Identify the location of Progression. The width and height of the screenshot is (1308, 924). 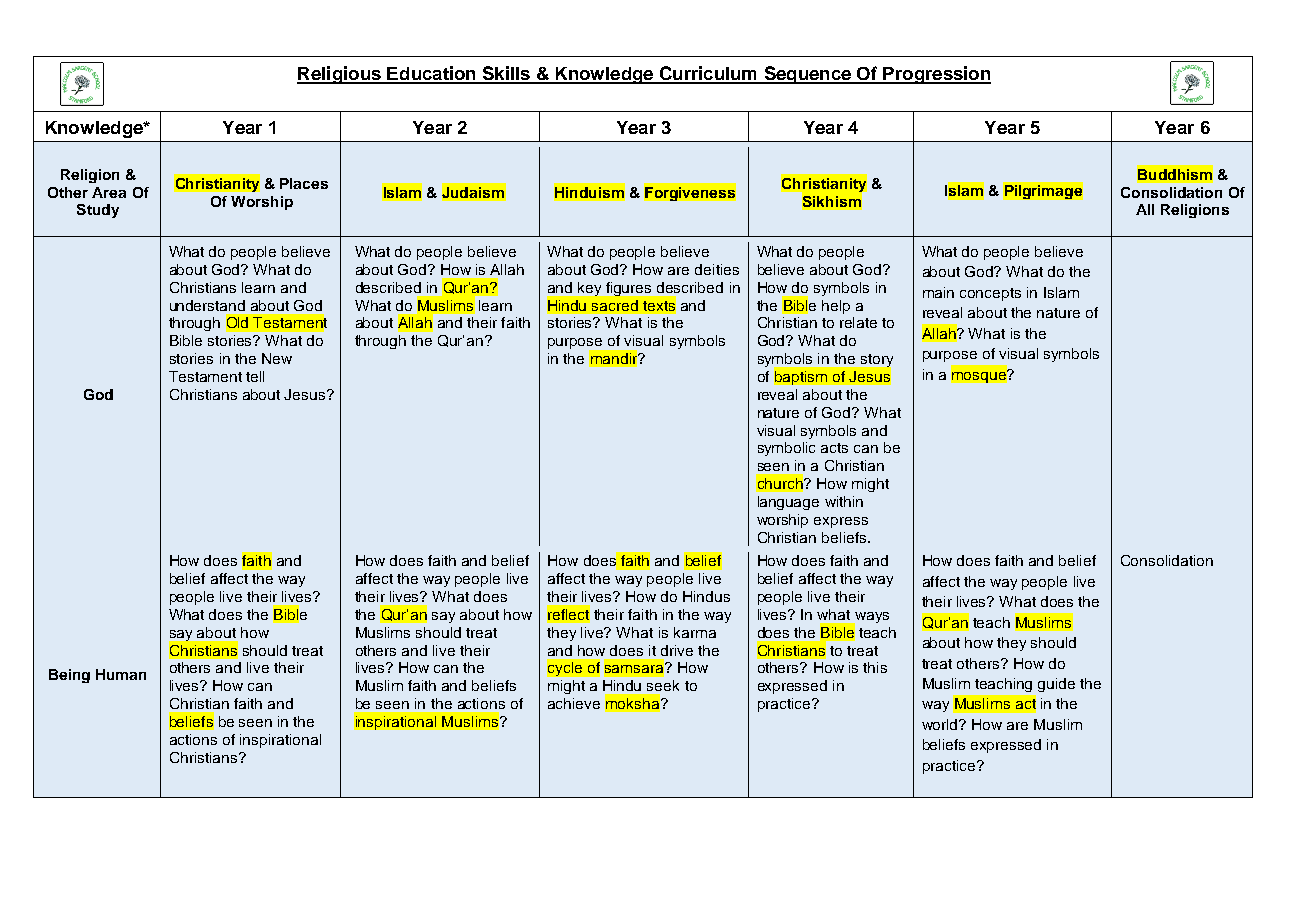
(936, 75).
